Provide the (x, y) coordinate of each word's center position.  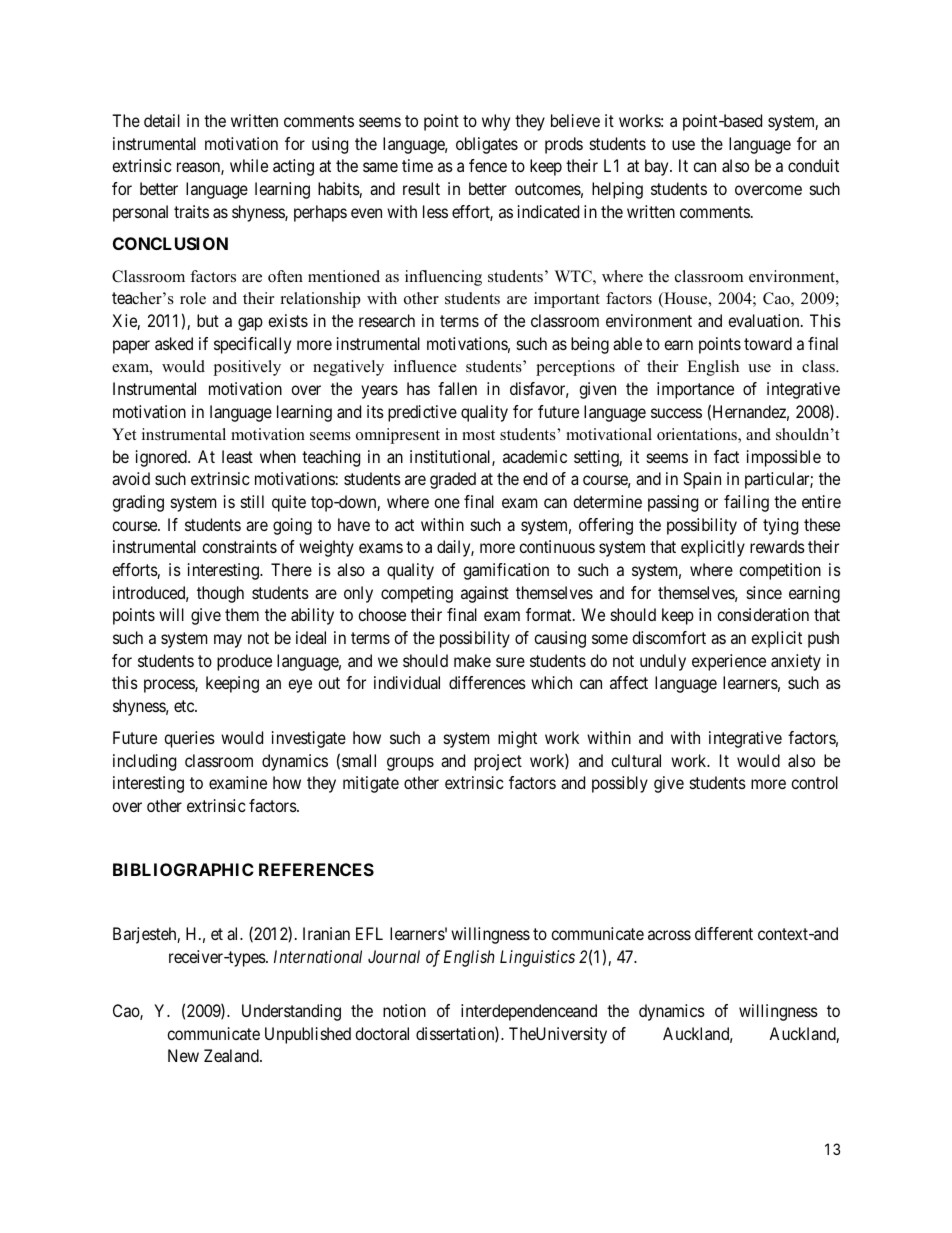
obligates (487, 145)
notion (404, 1010)
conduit (813, 165)
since (764, 592)
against (485, 594)
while (249, 165)
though (220, 594)
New (183, 1055)
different (724, 933)
